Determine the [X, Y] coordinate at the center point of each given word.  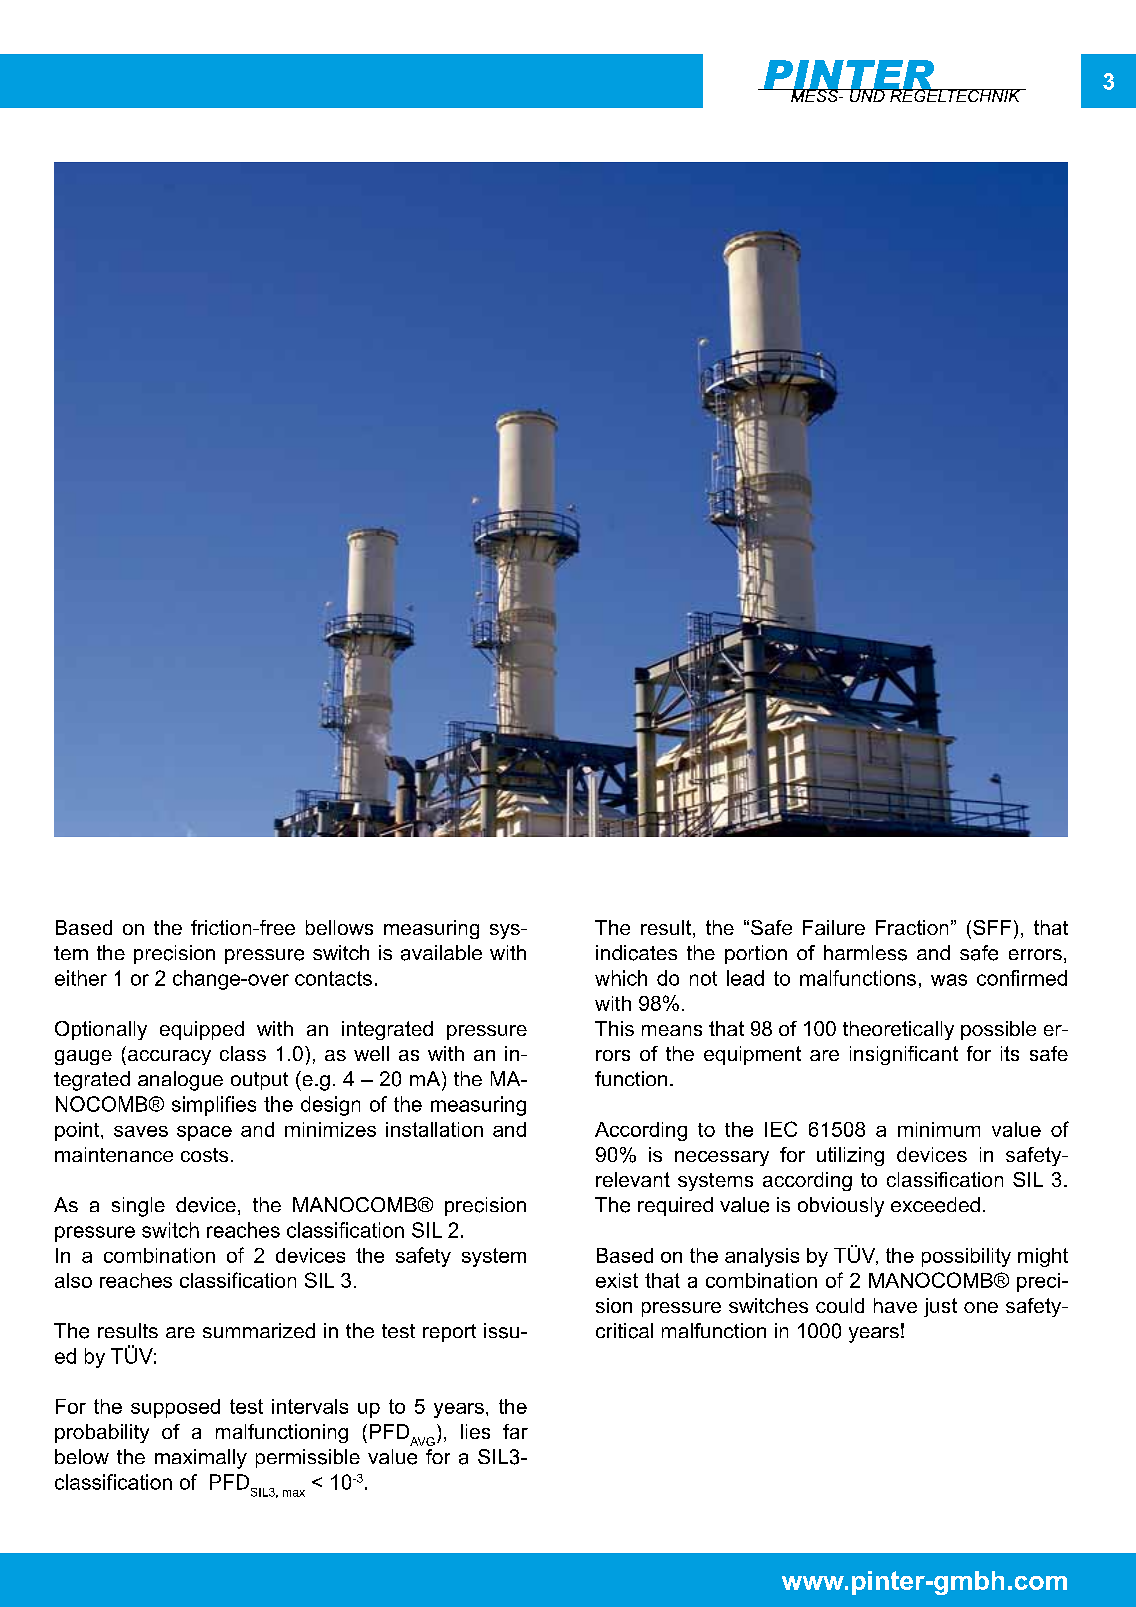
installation [434, 1129]
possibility [966, 1257]
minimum [939, 1129]
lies [475, 1431]
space [204, 1133]
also [73, 1280]
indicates [636, 953]
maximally [201, 1459]
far [515, 1431]
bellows [339, 927]
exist [617, 1280]
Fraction [912, 927]
